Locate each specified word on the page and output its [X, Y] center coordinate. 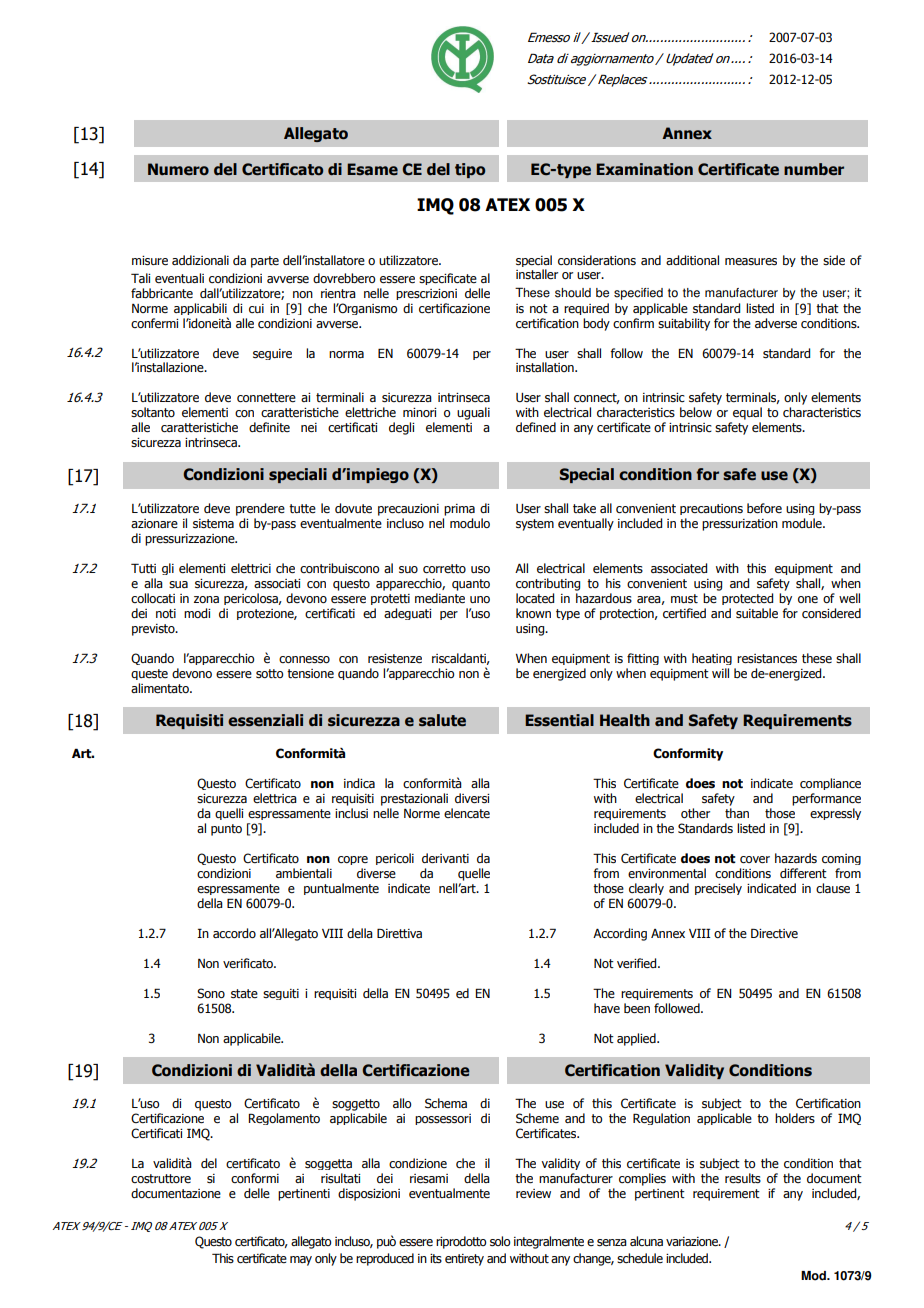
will [720, 673]
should [573, 293]
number [814, 169]
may [301, 1261]
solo [500, 1241]
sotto [269, 673]
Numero [178, 169]
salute [442, 720]
